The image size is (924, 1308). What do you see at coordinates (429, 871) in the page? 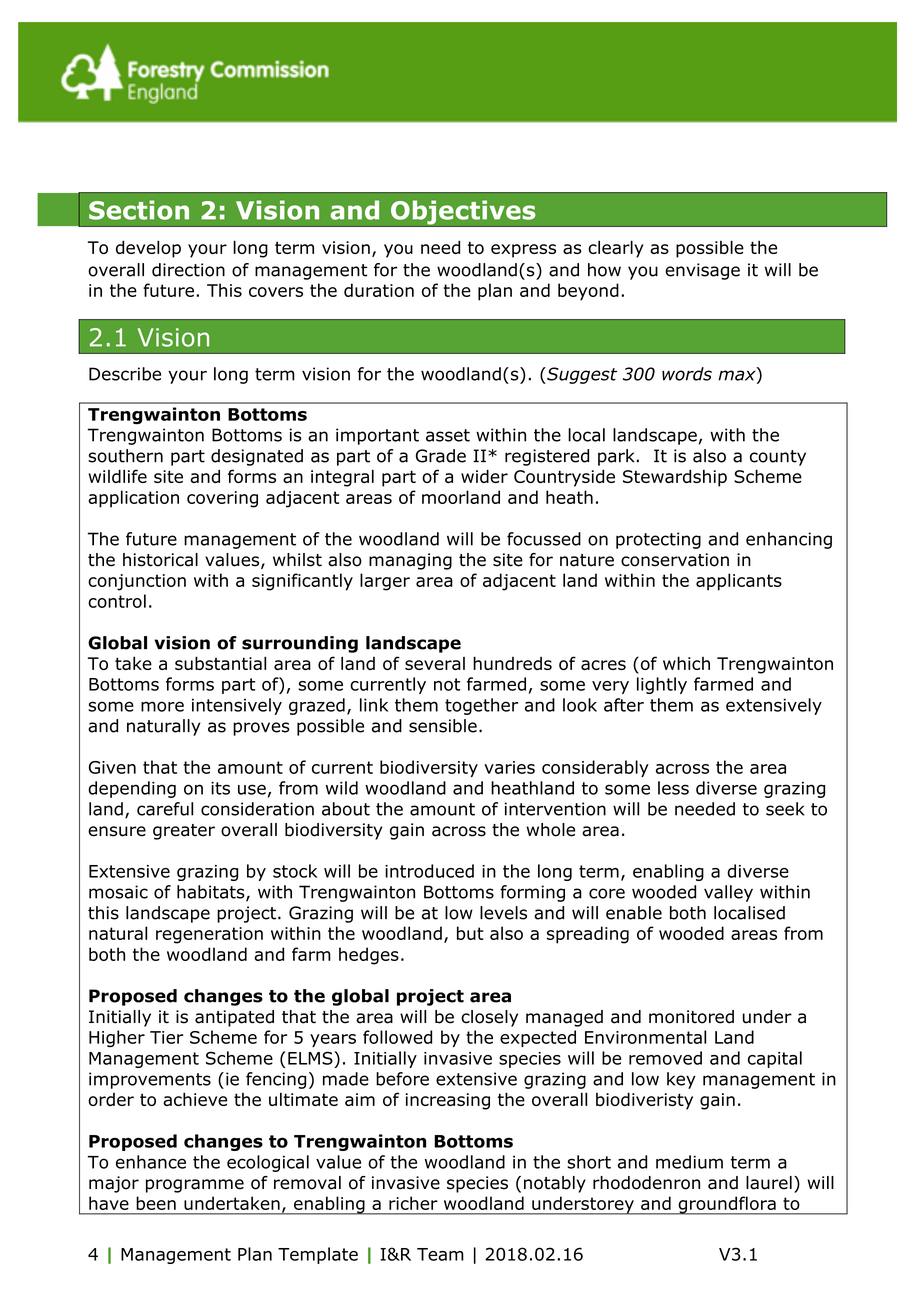
I see `introduced` at bounding box center [429, 871].
